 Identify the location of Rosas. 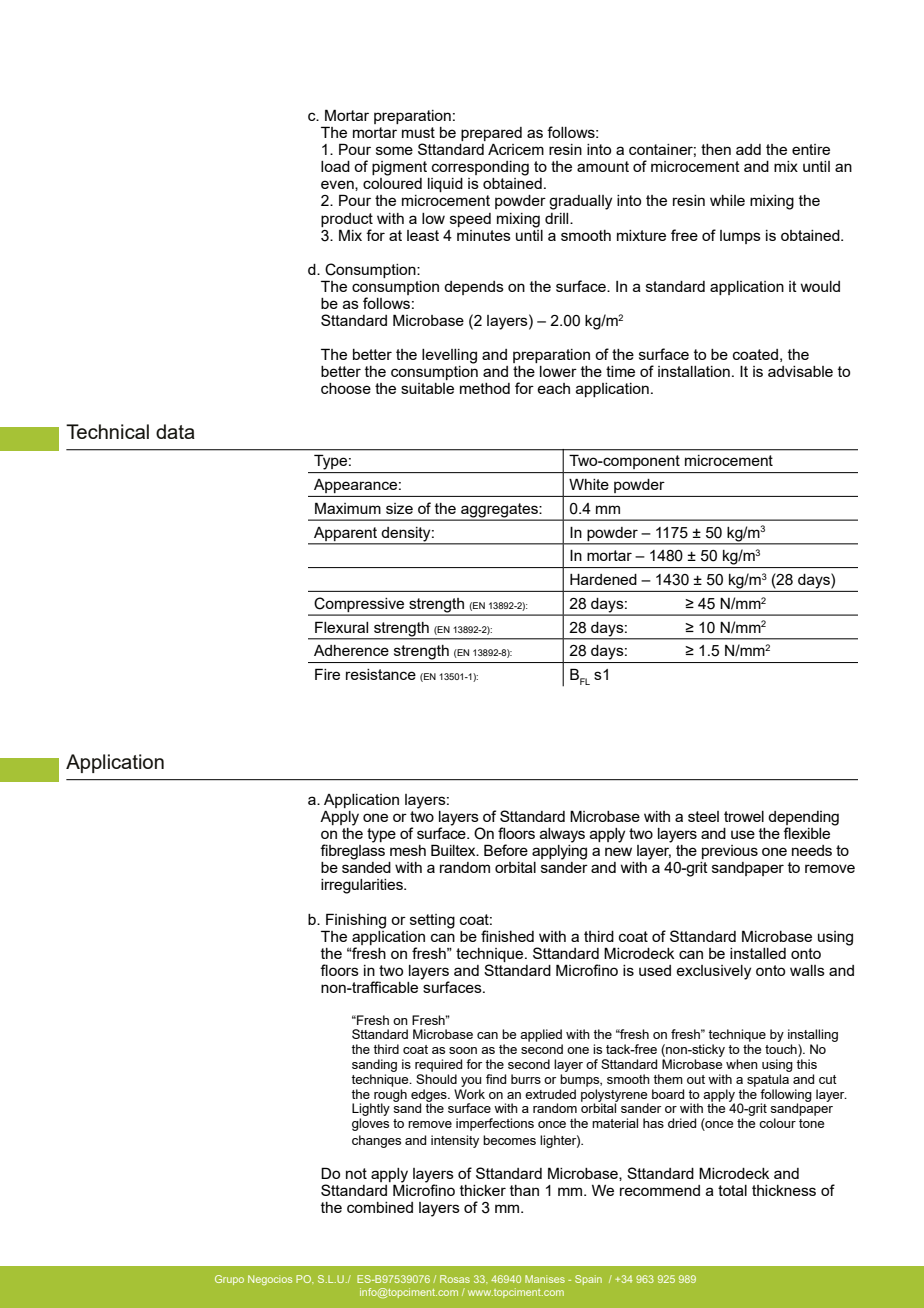
(455, 1279).
